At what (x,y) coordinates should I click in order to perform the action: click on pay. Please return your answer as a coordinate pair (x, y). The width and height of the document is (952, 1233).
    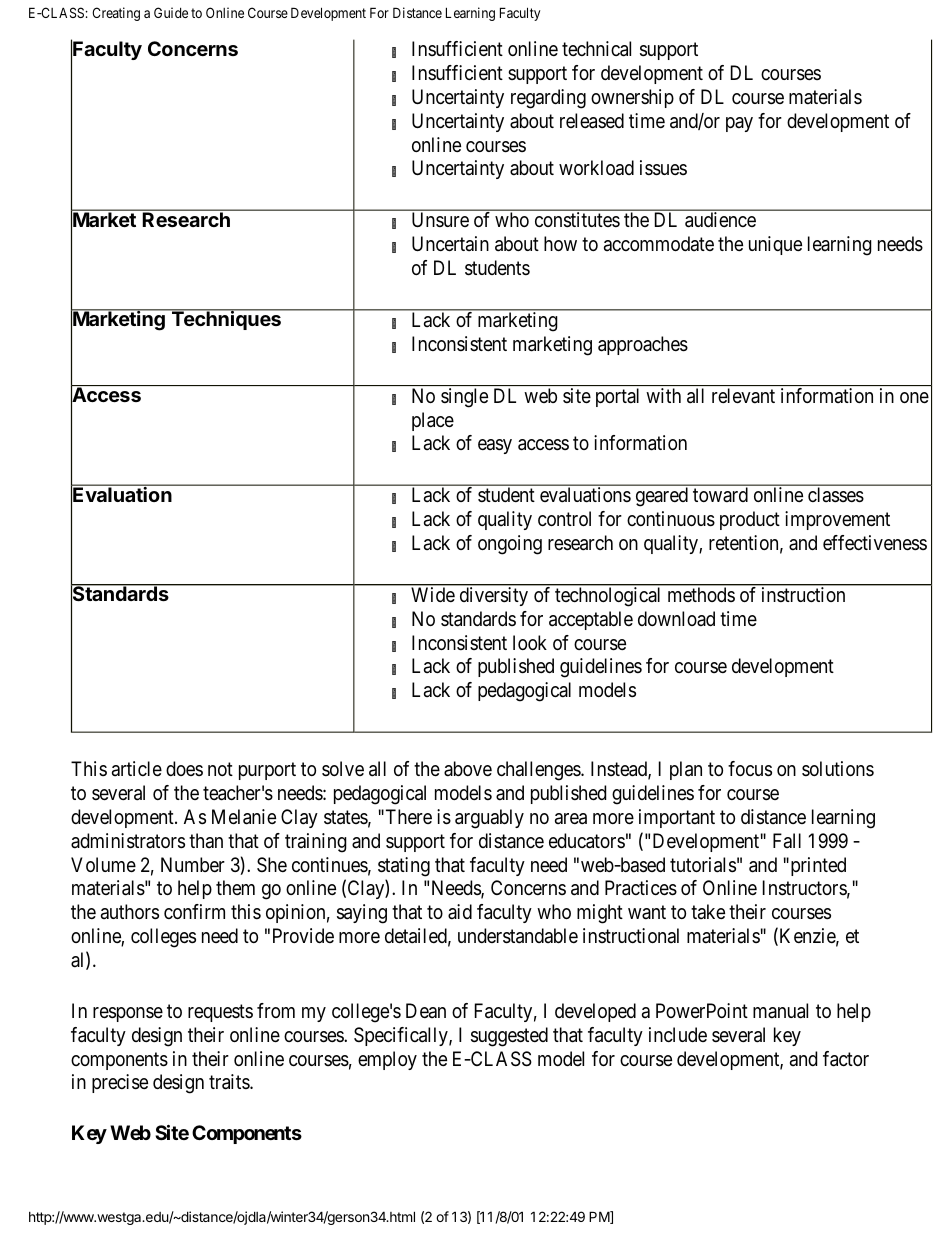
    Looking at the image, I should click on (739, 124).
